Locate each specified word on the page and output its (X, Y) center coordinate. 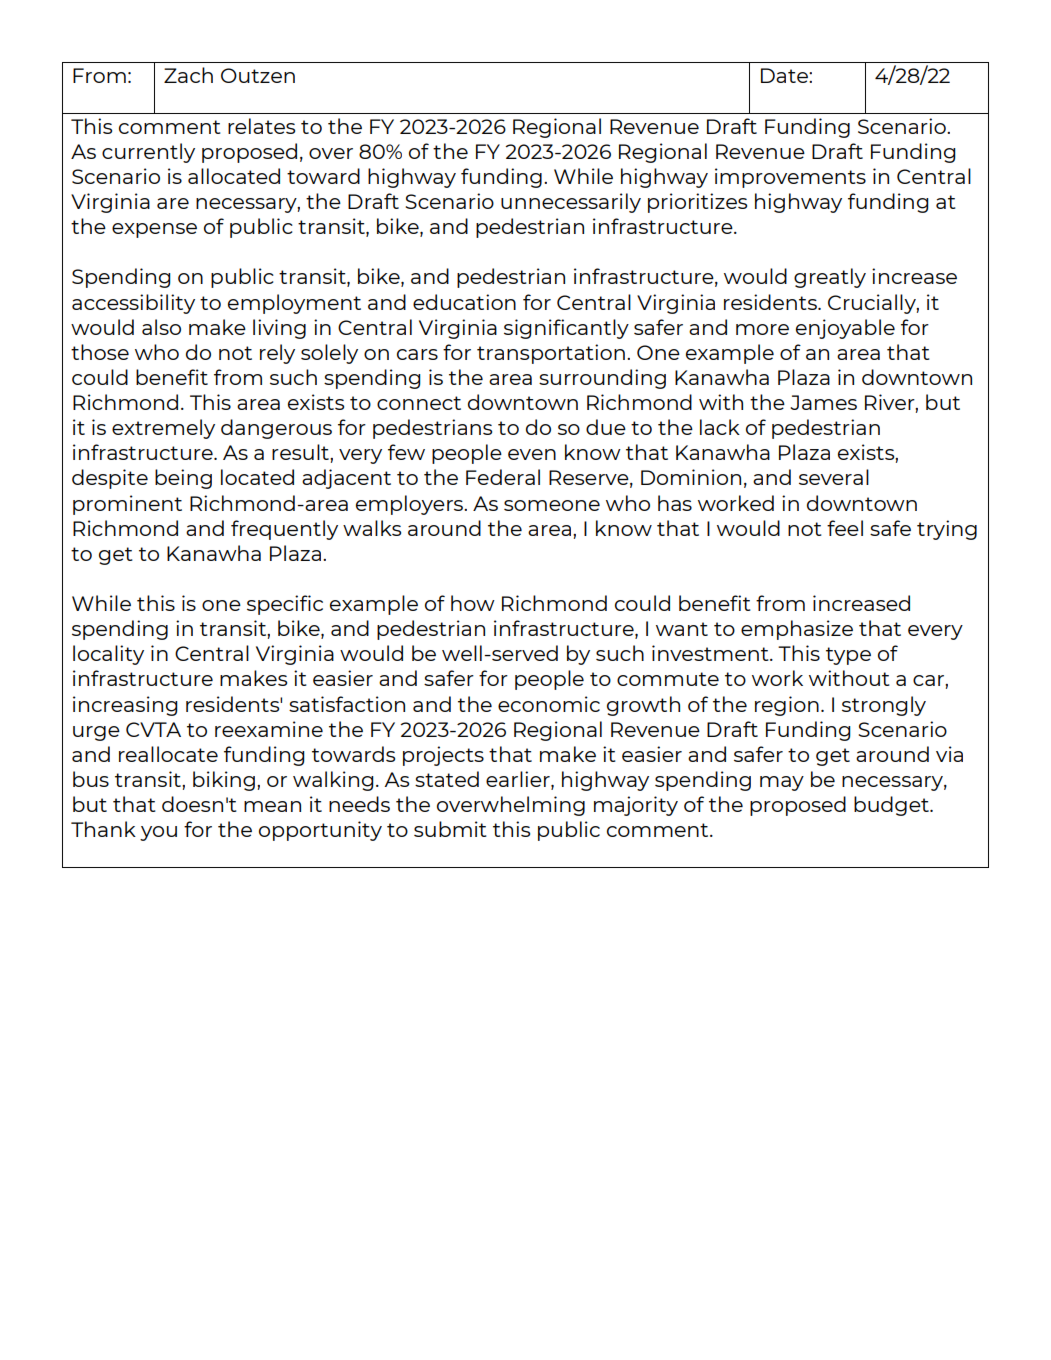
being (183, 479)
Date (785, 75)
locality (108, 655)
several (834, 477)
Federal (503, 477)
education (464, 302)
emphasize (797, 630)
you (158, 833)
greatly (830, 278)
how (473, 603)
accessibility (133, 304)
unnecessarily (571, 203)
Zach (188, 75)
